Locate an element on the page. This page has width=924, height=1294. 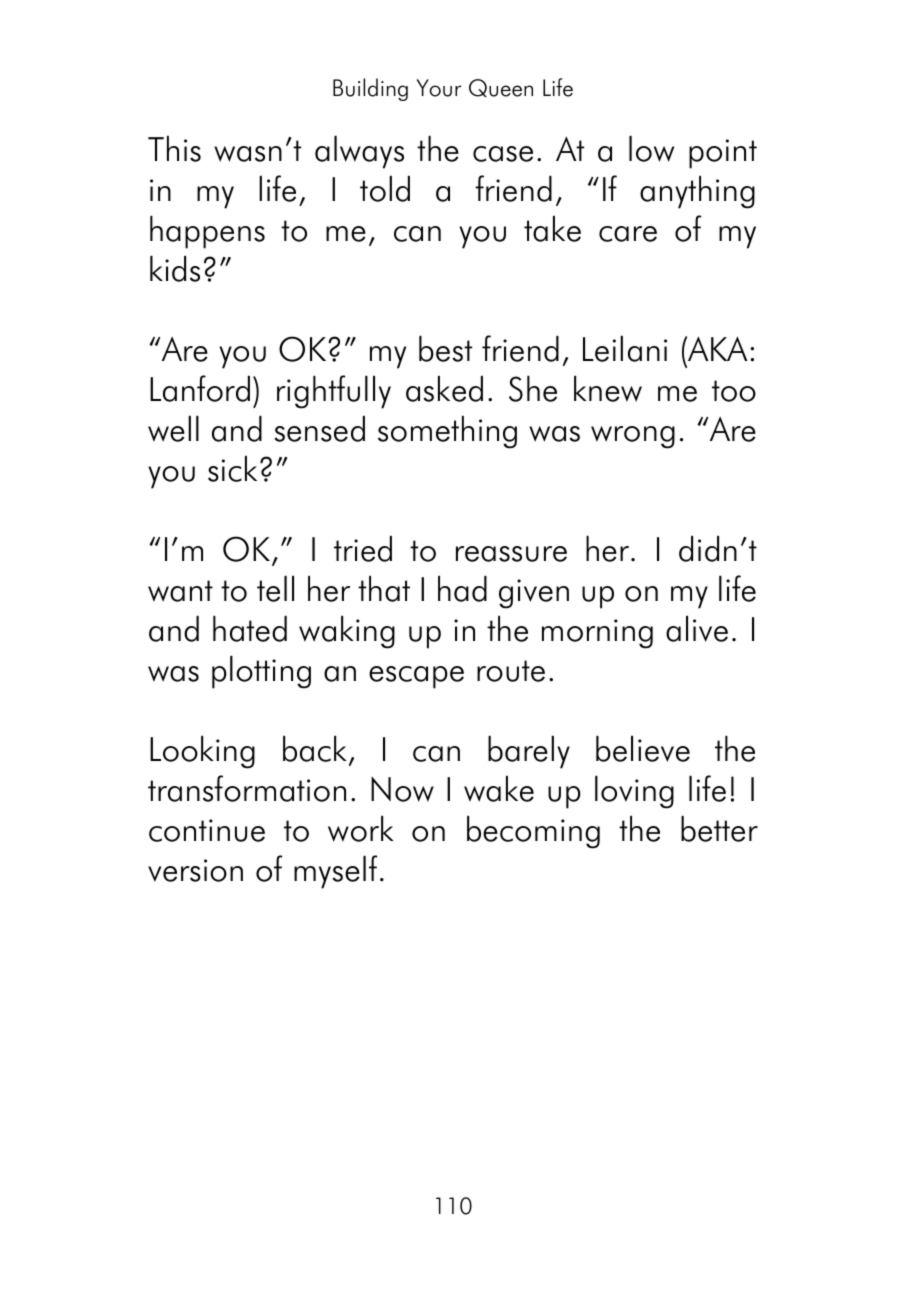
wrong is located at coordinates (633, 437).
